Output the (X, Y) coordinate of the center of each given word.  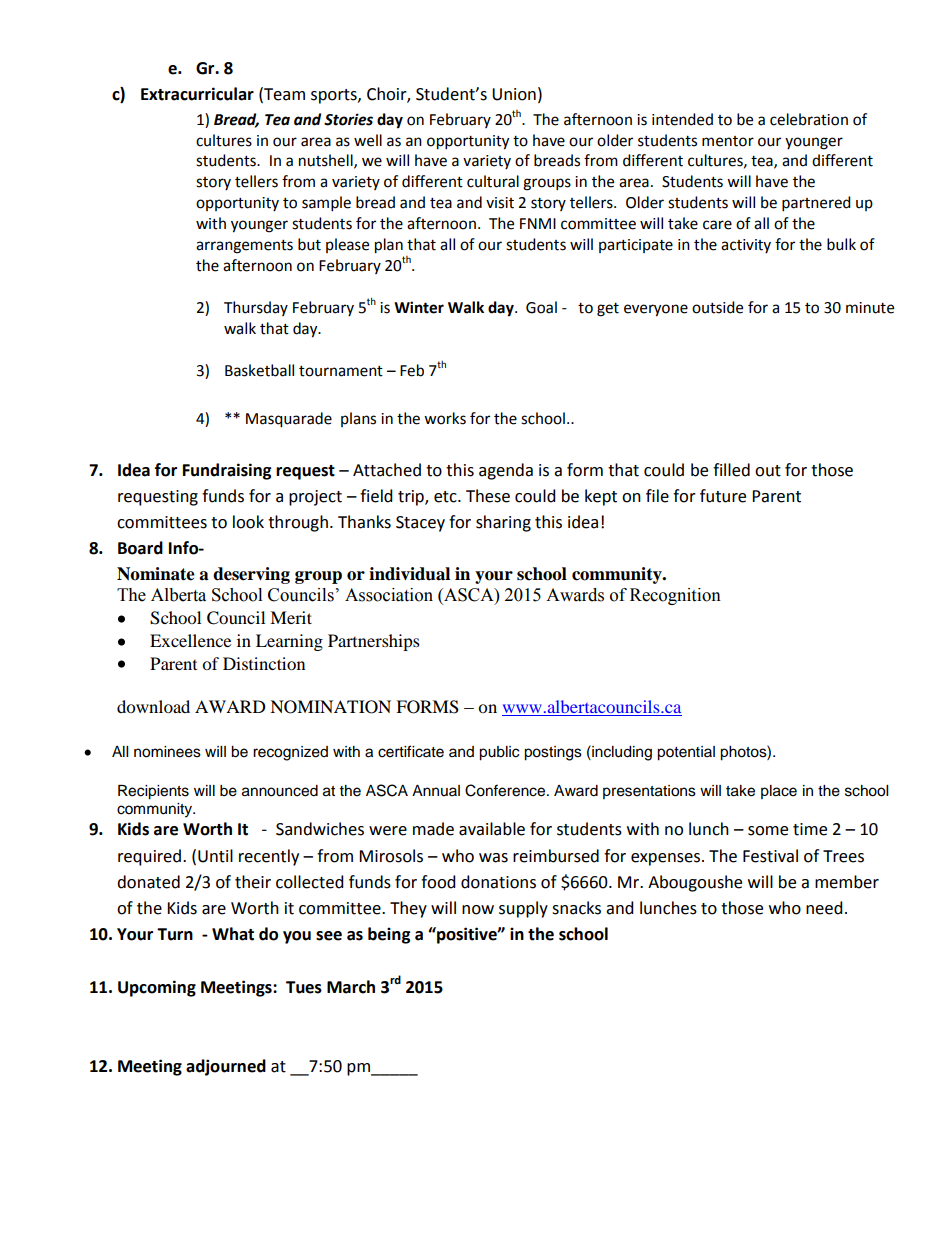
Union (514, 94)
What (233, 934)
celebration (809, 119)
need (824, 908)
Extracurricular (197, 94)
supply (523, 909)
